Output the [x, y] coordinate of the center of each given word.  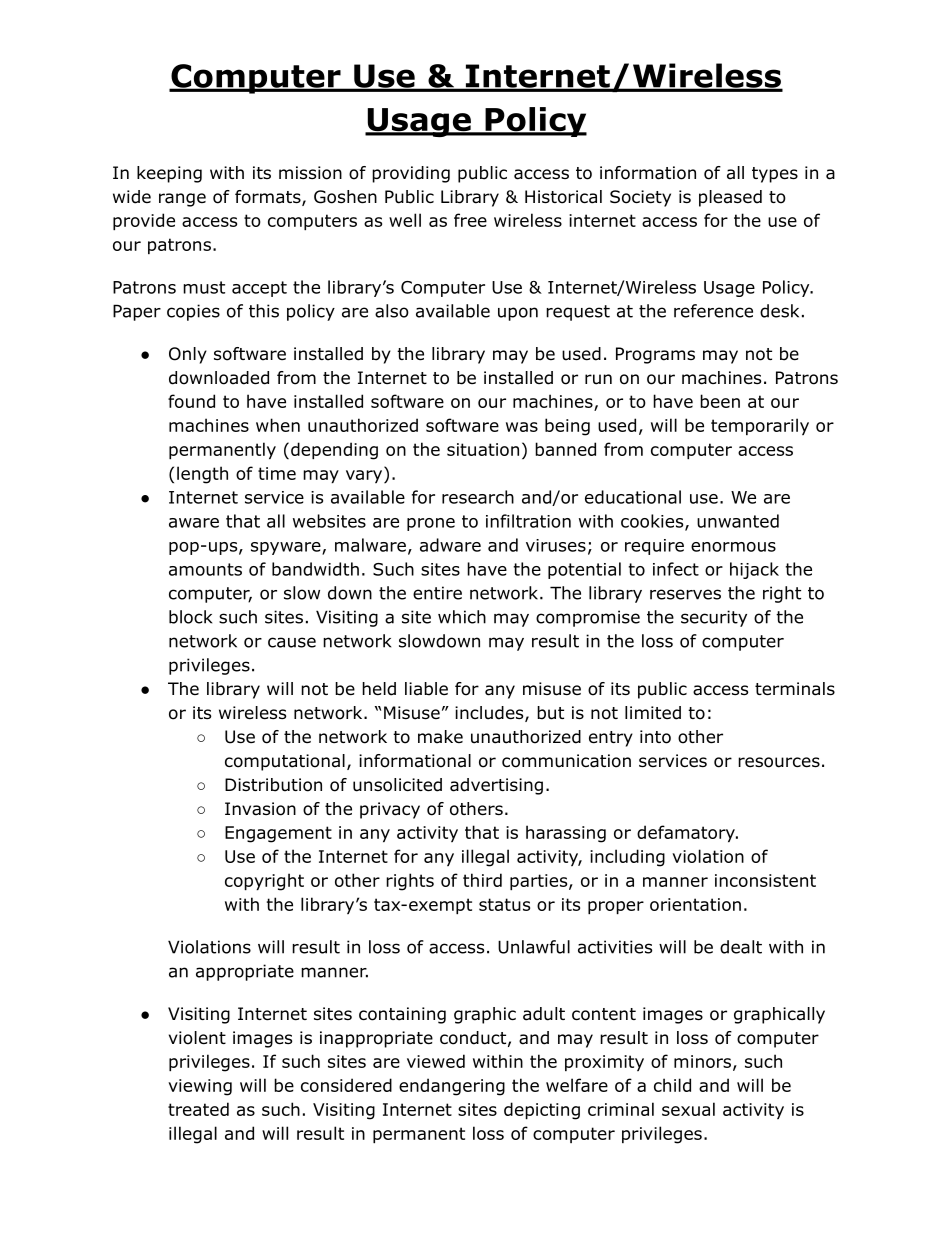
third [482, 880]
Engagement [278, 834]
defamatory [687, 833]
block [190, 617]
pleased [730, 198]
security [714, 618]
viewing [200, 1087]
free [470, 220]
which [462, 617]
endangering [452, 1087]
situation [483, 449]
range [182, 200]
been [720, 401]
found [191, 401]
